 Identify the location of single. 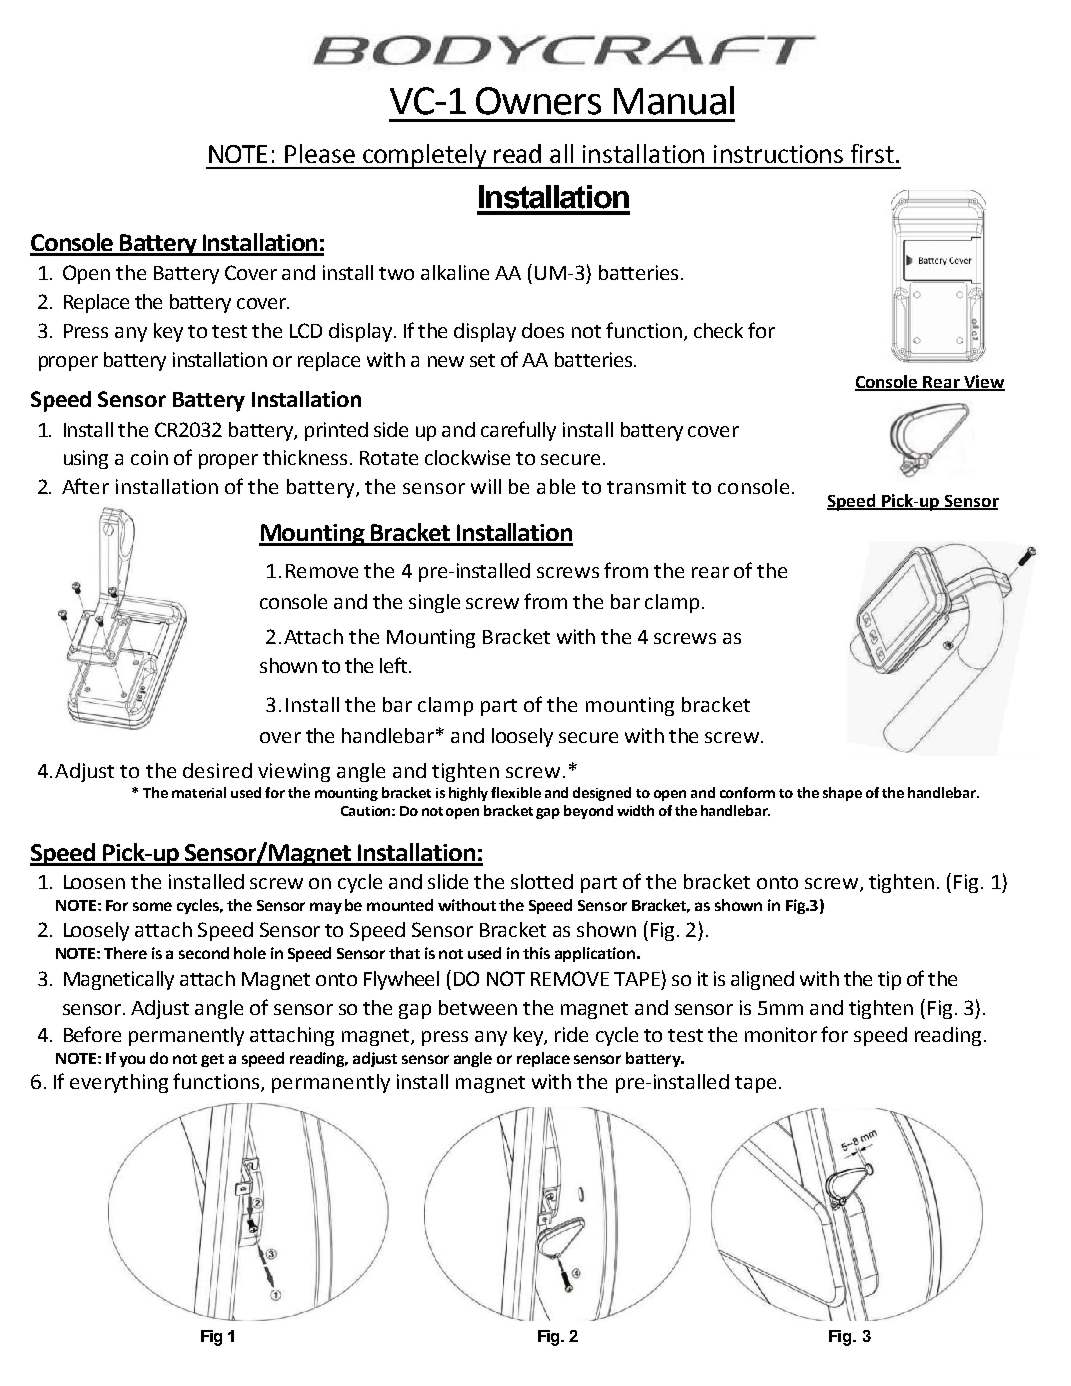
(434, 603).
